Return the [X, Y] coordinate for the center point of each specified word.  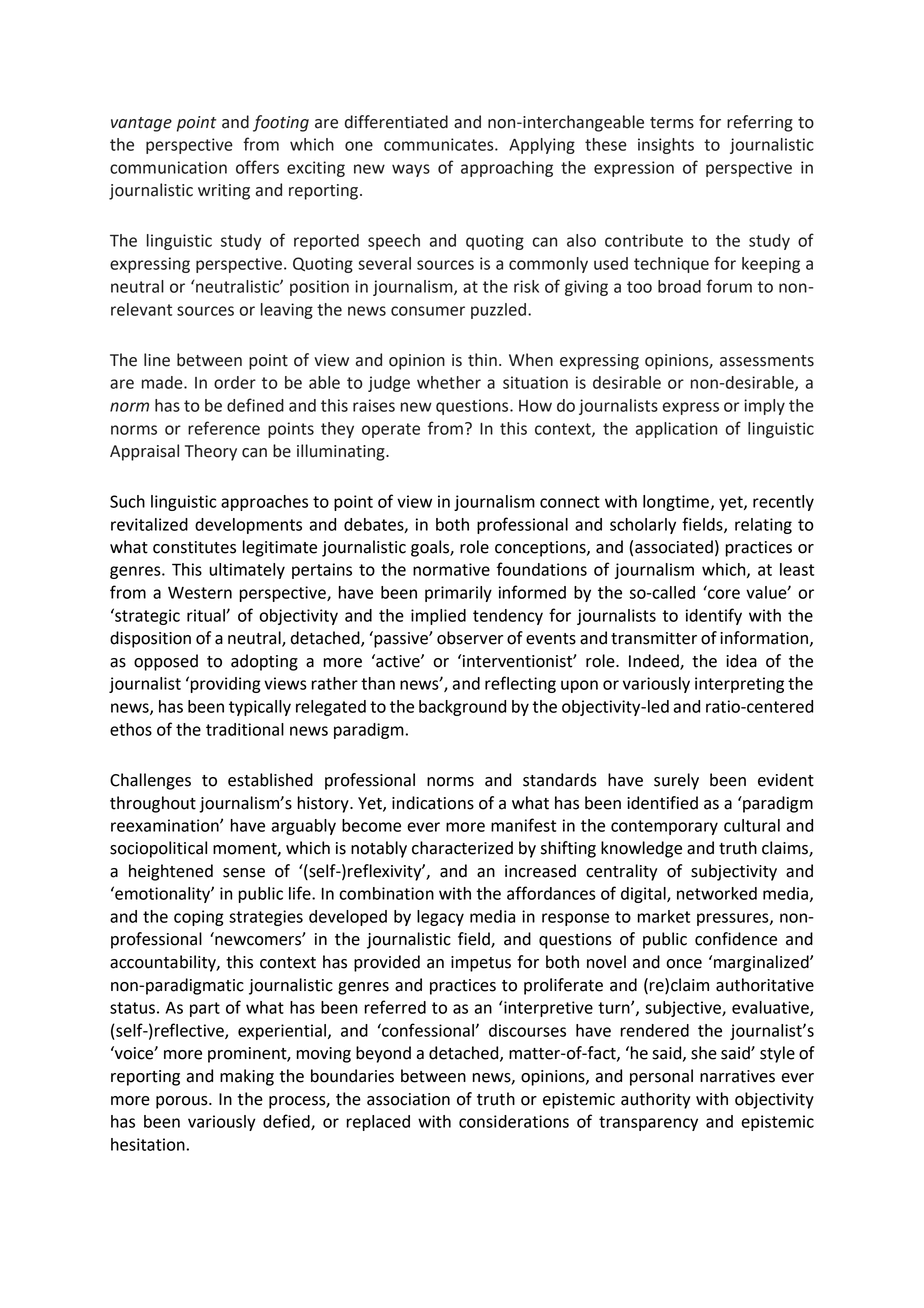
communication [168, 167]
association [408, 1099]
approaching [507, 169]
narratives [737, 1076]
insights [666, 146]
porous [183, 1102]
